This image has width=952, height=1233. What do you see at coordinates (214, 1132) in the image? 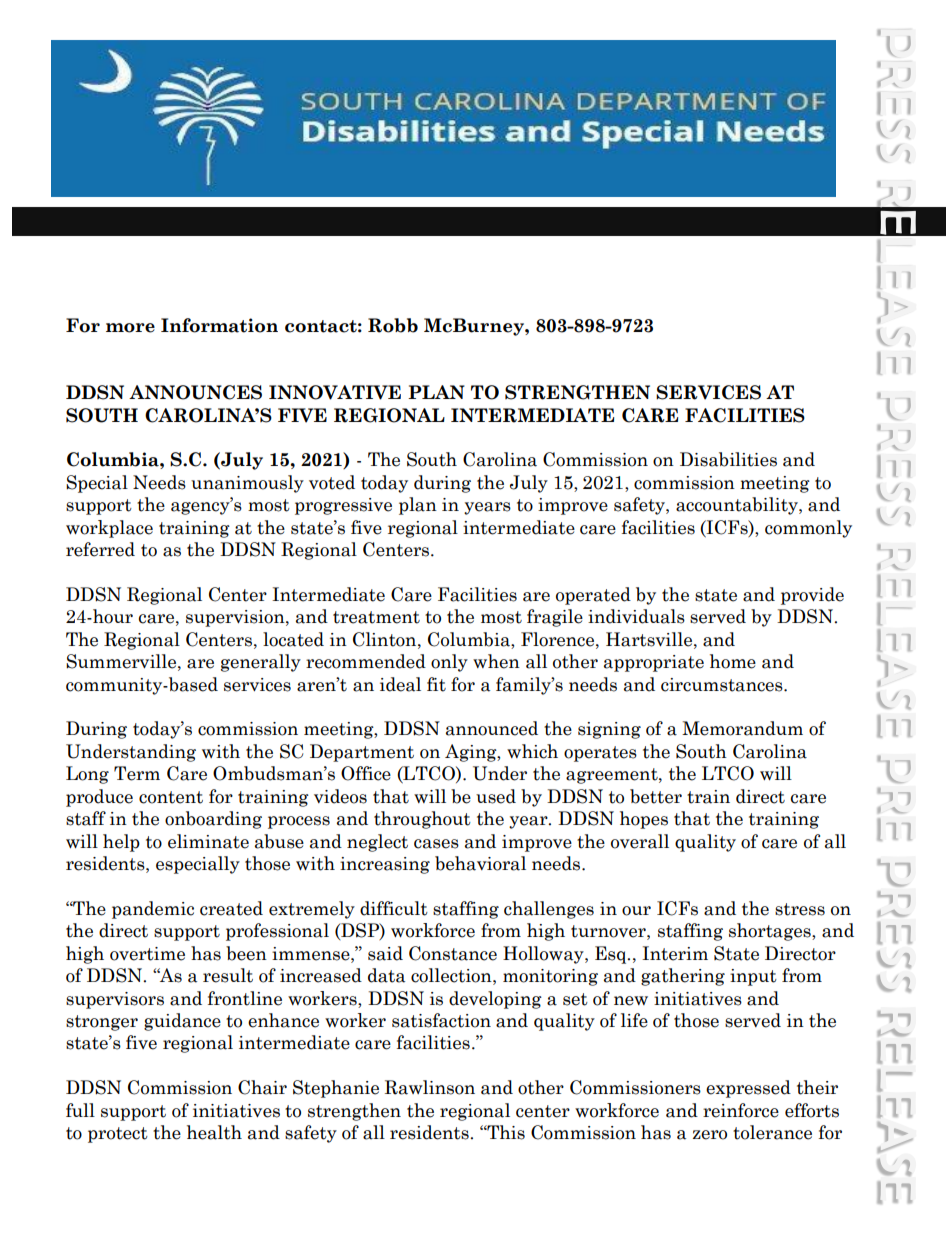
I see `health` at bounding box center [214, 1132].
